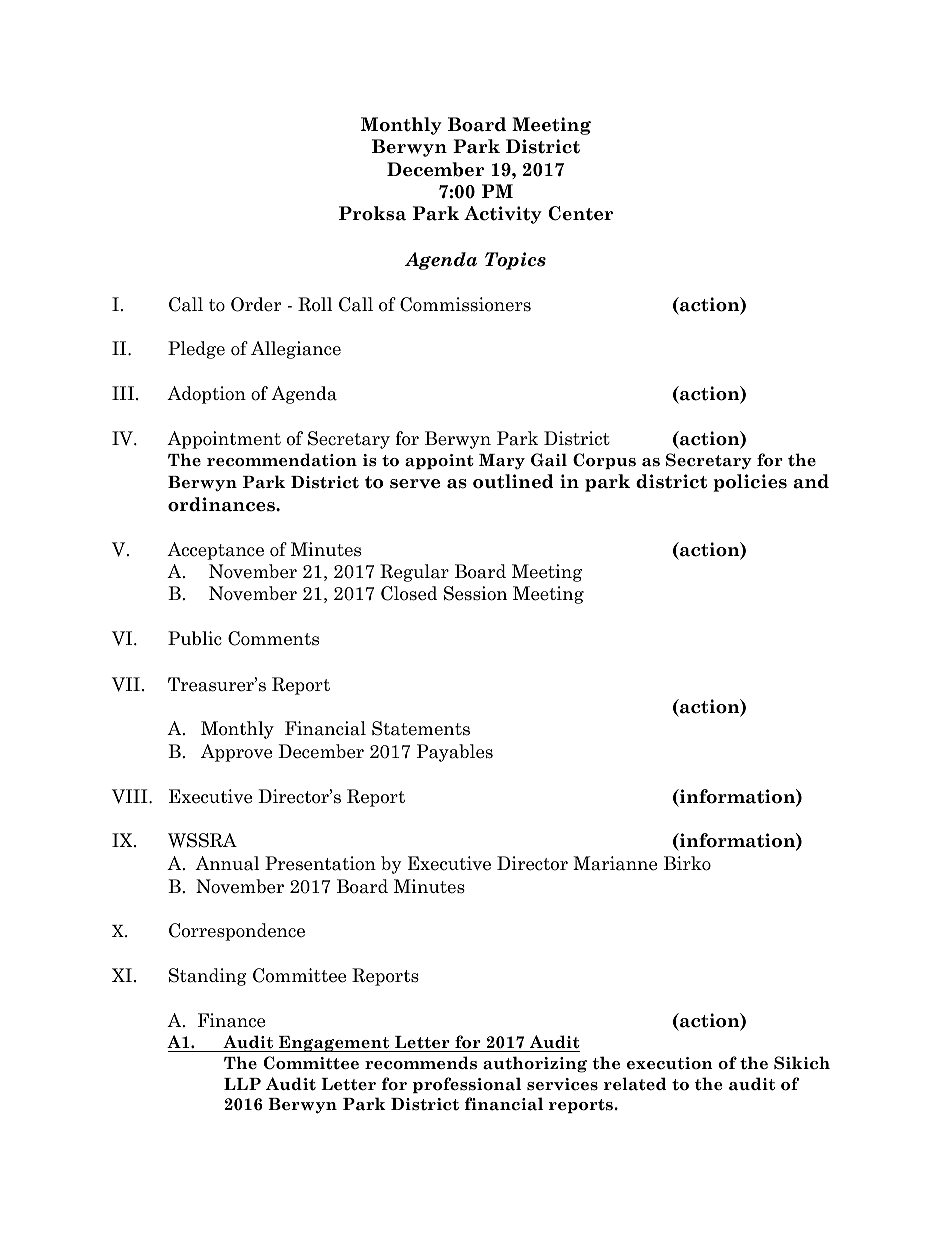 This document has width=952, height=1233. I want to click on LLP, so click(242, 1084).
